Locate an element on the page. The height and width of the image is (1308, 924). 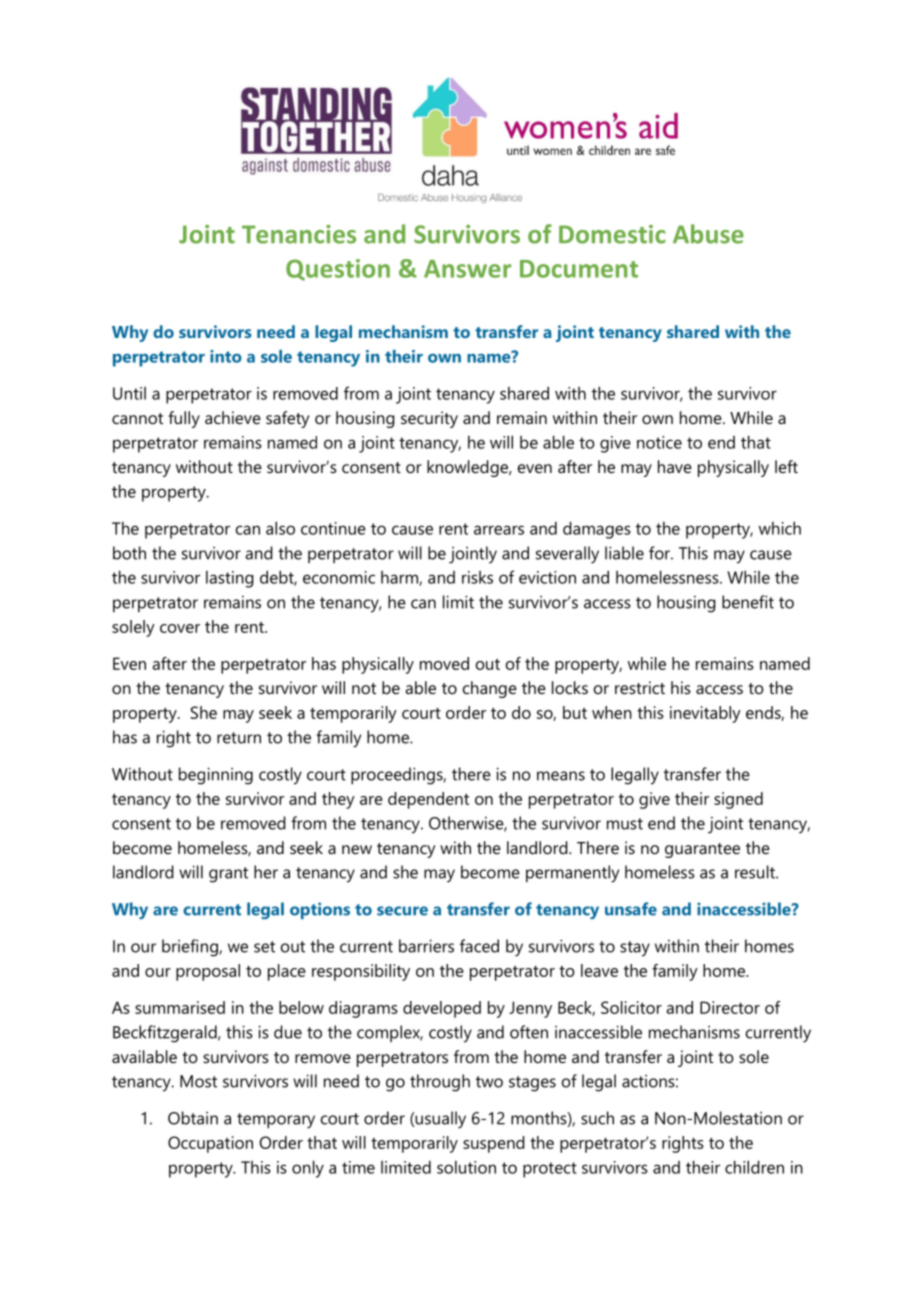
Abuse is located at coordinates (708, 234).
